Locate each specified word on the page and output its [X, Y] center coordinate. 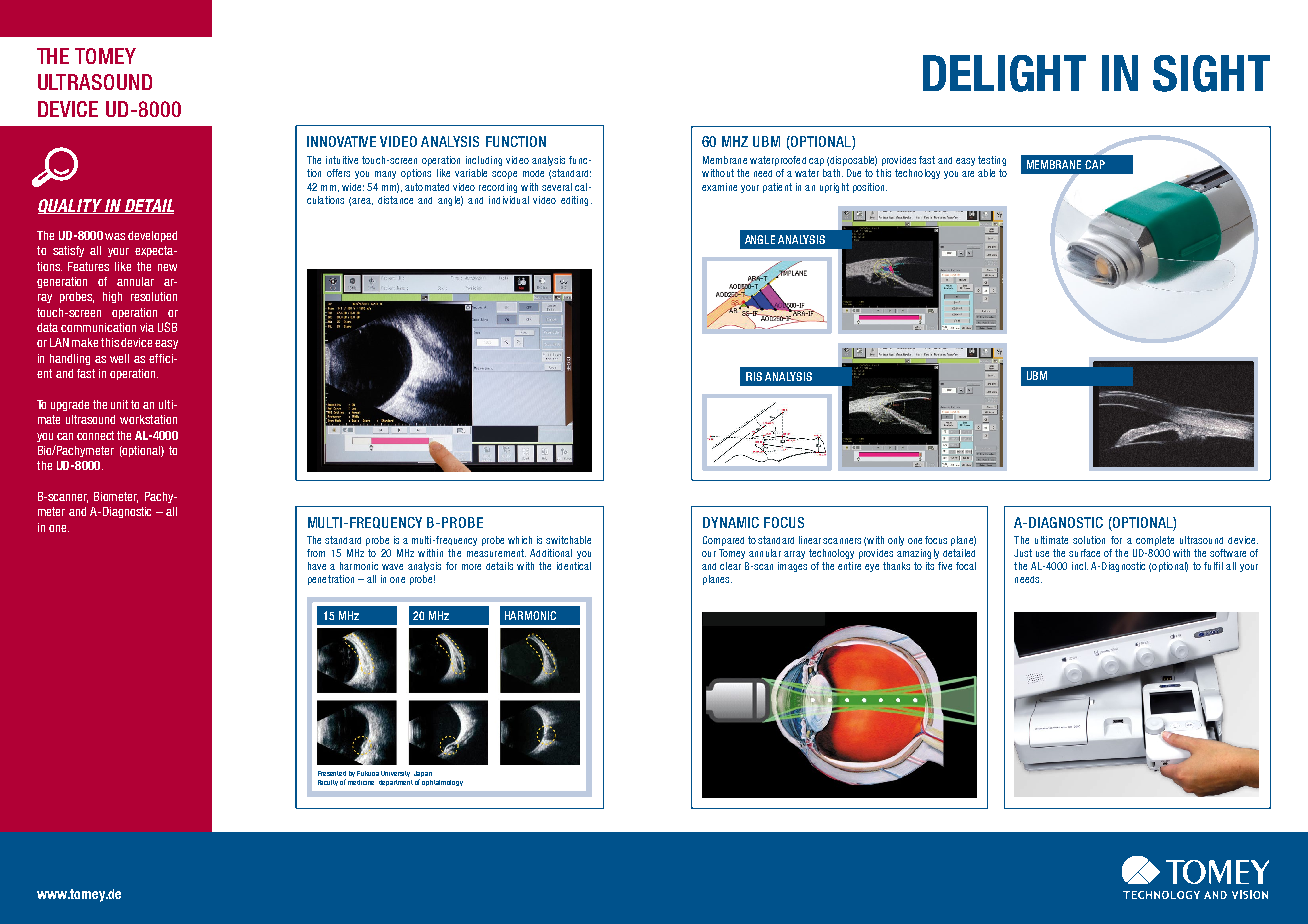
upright [834, 188]
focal [966, 566]
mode [533, 173]
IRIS [754, 376]
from [316, 553]
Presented [332, 773]
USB [167, 327]
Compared [723, 541]
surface [1084, 553]
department [396, 783]
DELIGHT [1004, 73]
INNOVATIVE [341, 141]
